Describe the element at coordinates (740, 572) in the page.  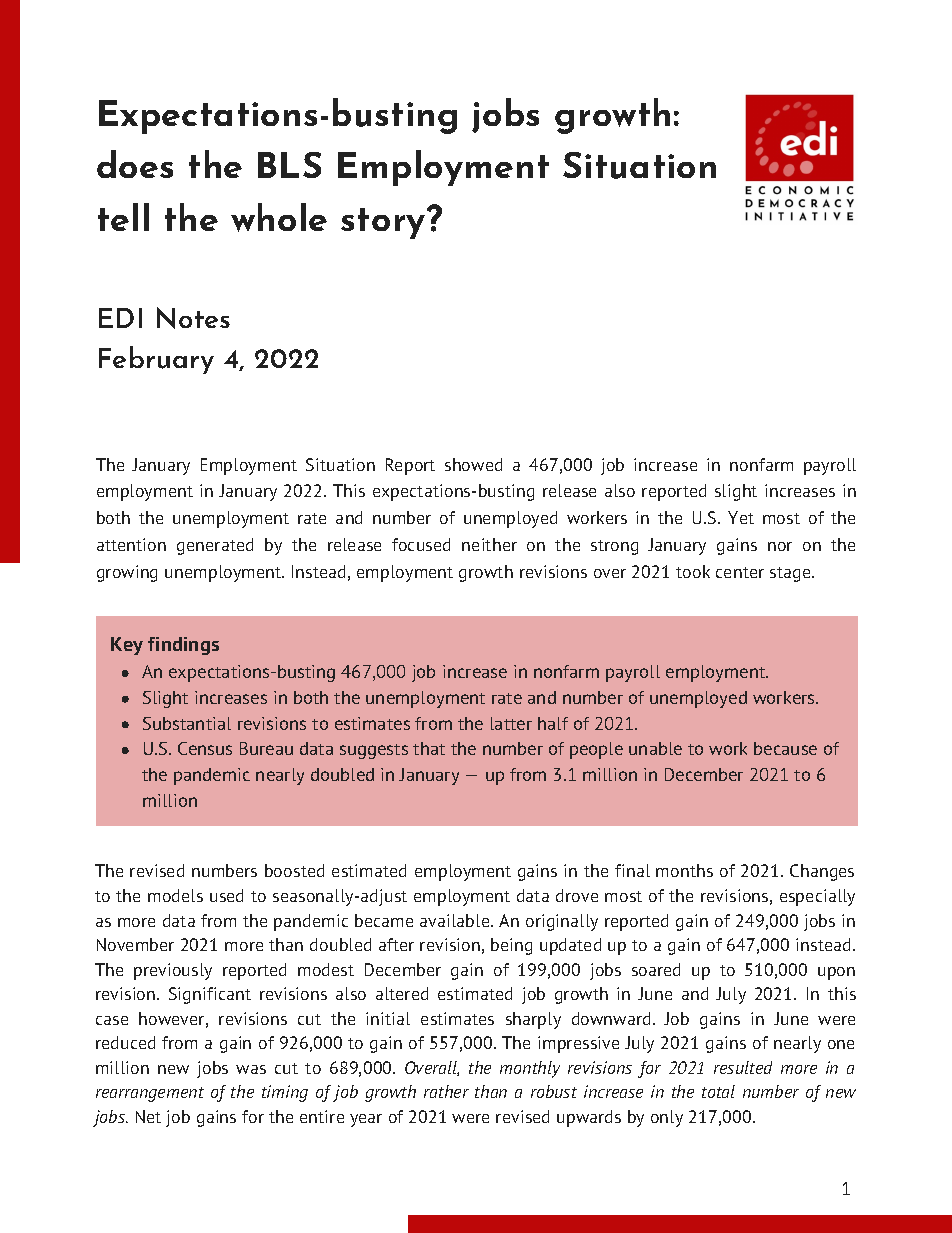
I see `center` at that location.
